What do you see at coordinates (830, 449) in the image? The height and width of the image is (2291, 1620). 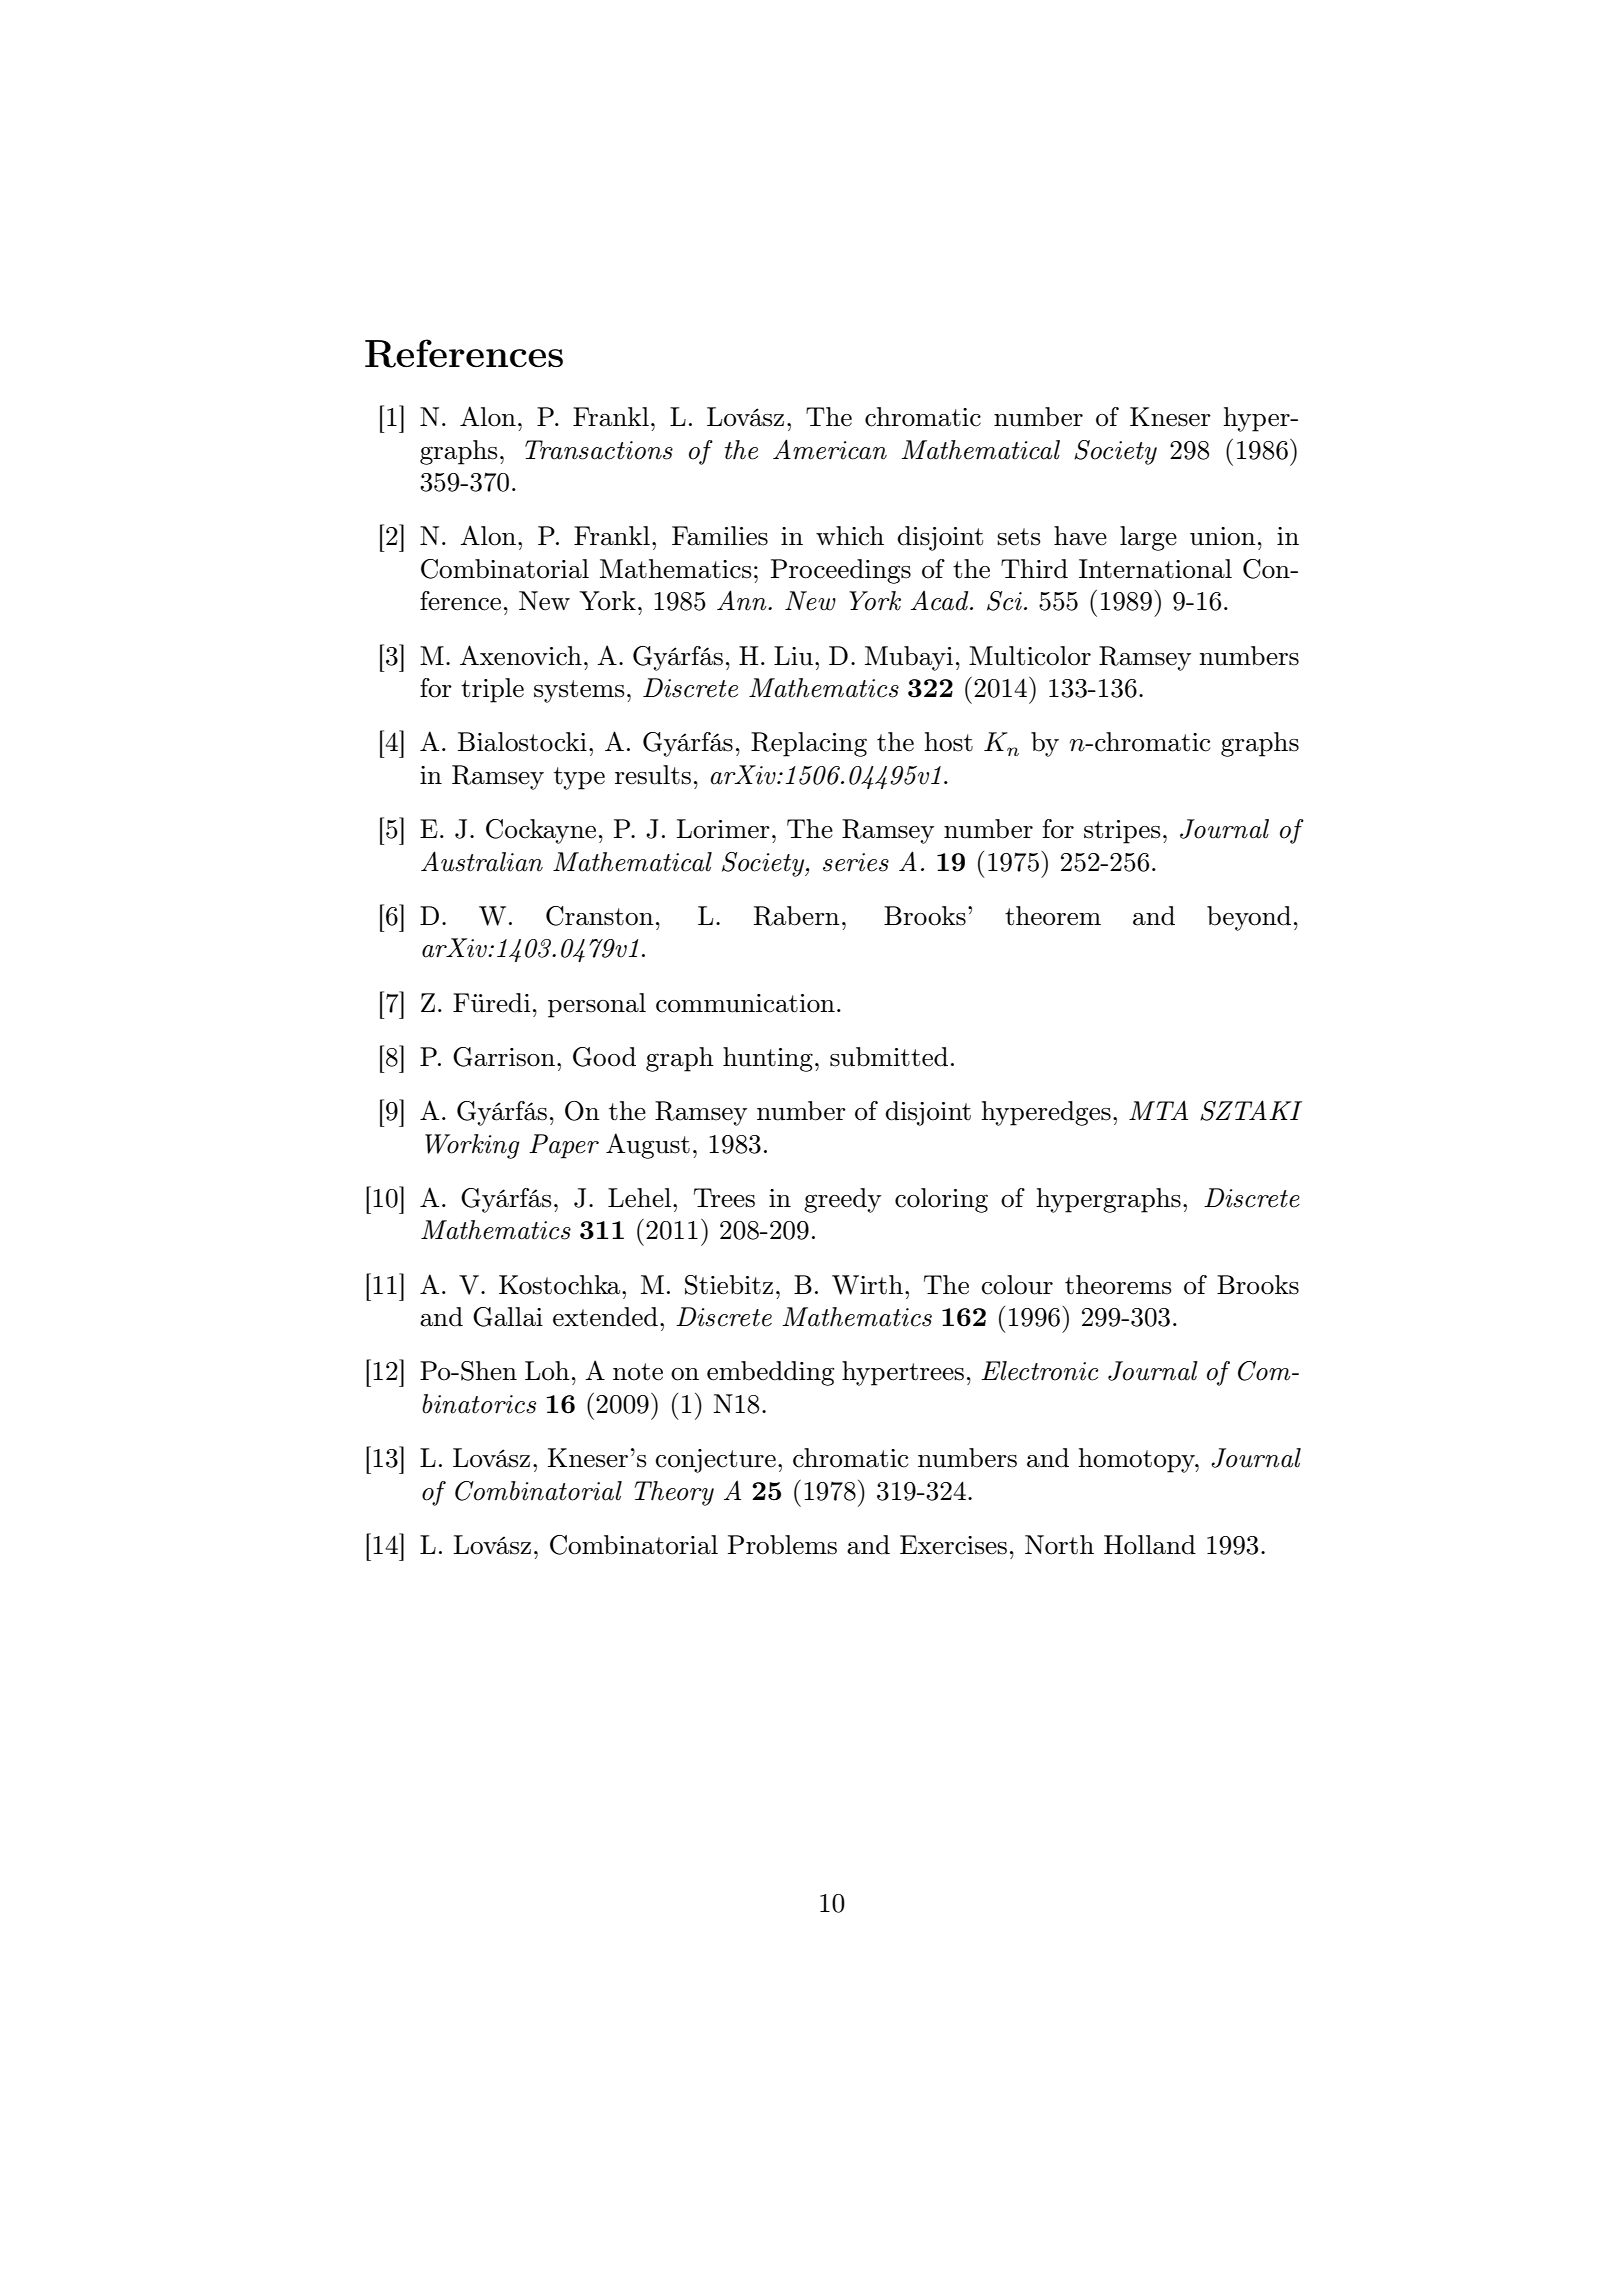 I see `American` at bounding box center [830, 449].
